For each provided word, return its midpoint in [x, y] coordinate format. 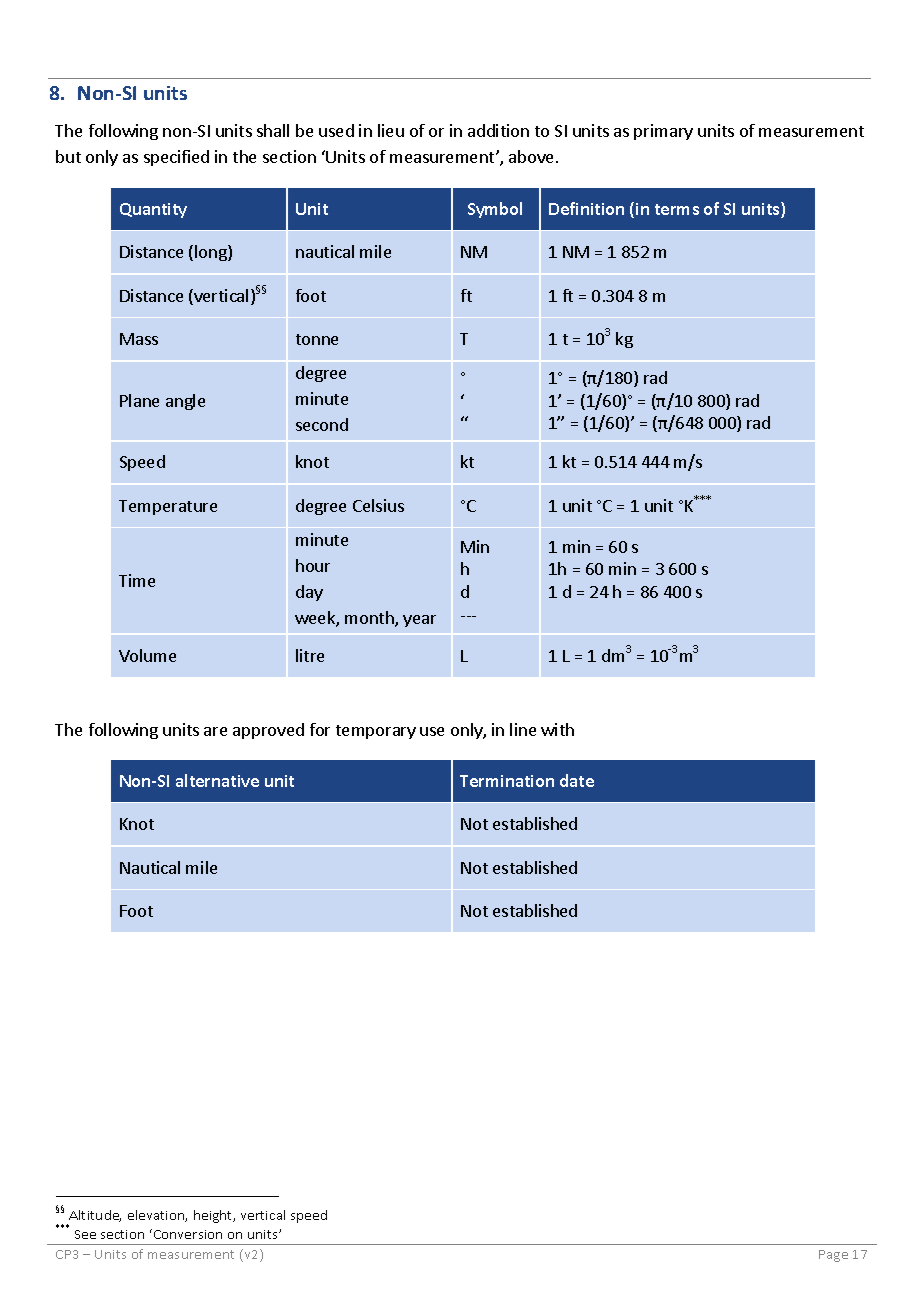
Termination [507, 781]
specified [176, 158]
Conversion [186, 1234]
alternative [217, 780]
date [577, 780]
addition [498, 130]
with [557, 729]
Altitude [95, 1216]
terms [677, 209]
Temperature [168, 507]
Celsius [378, 505]
